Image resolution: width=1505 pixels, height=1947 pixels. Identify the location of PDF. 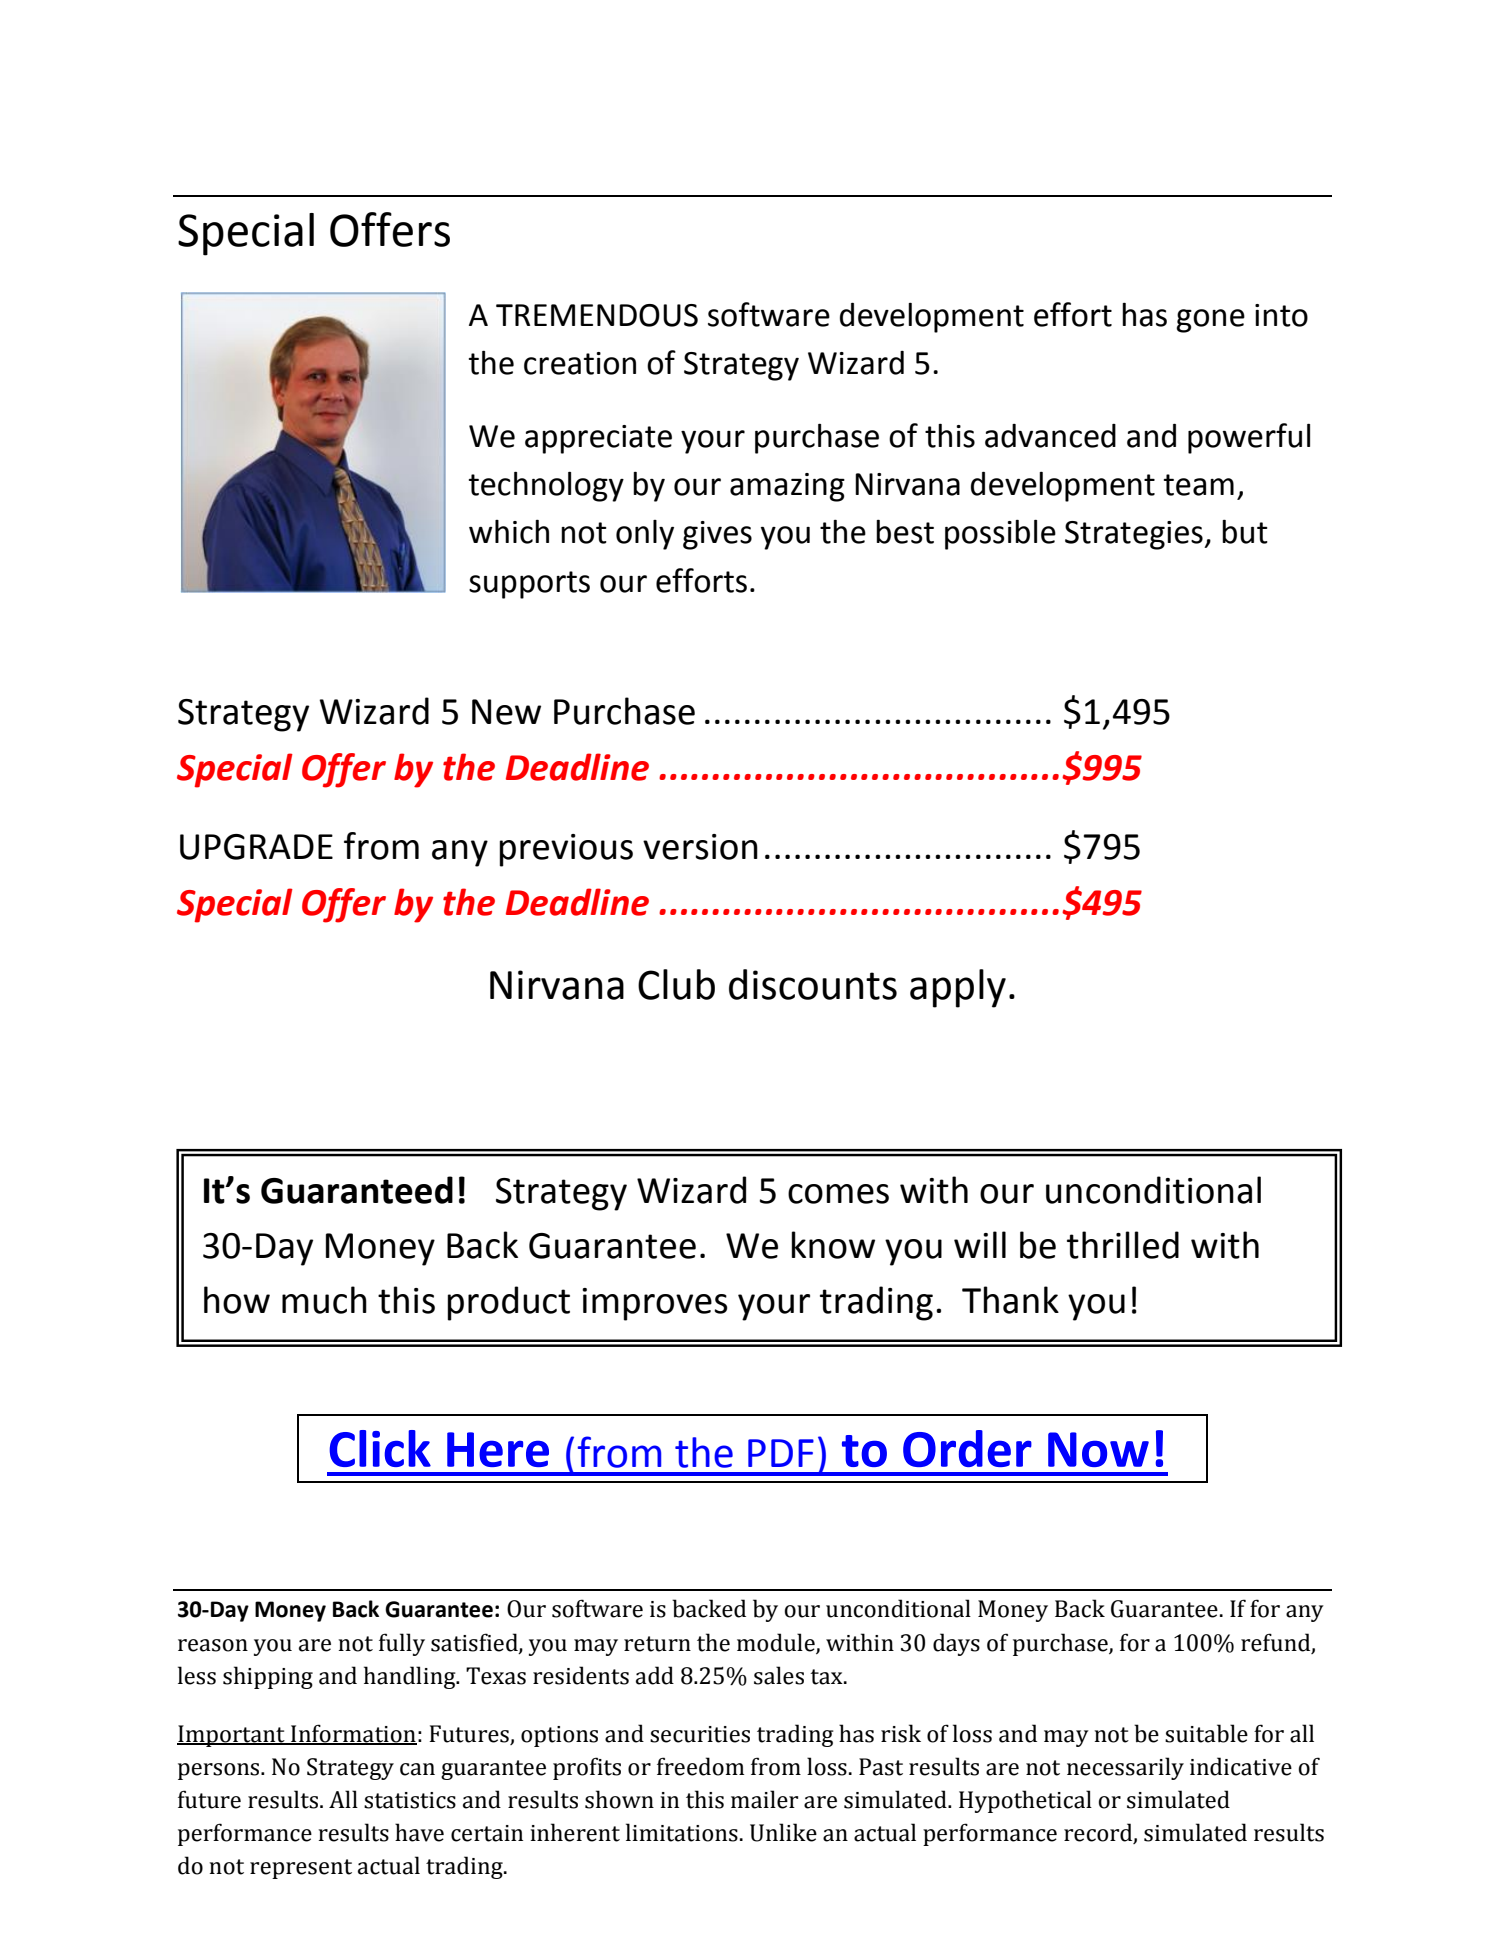
(781, 1453).
